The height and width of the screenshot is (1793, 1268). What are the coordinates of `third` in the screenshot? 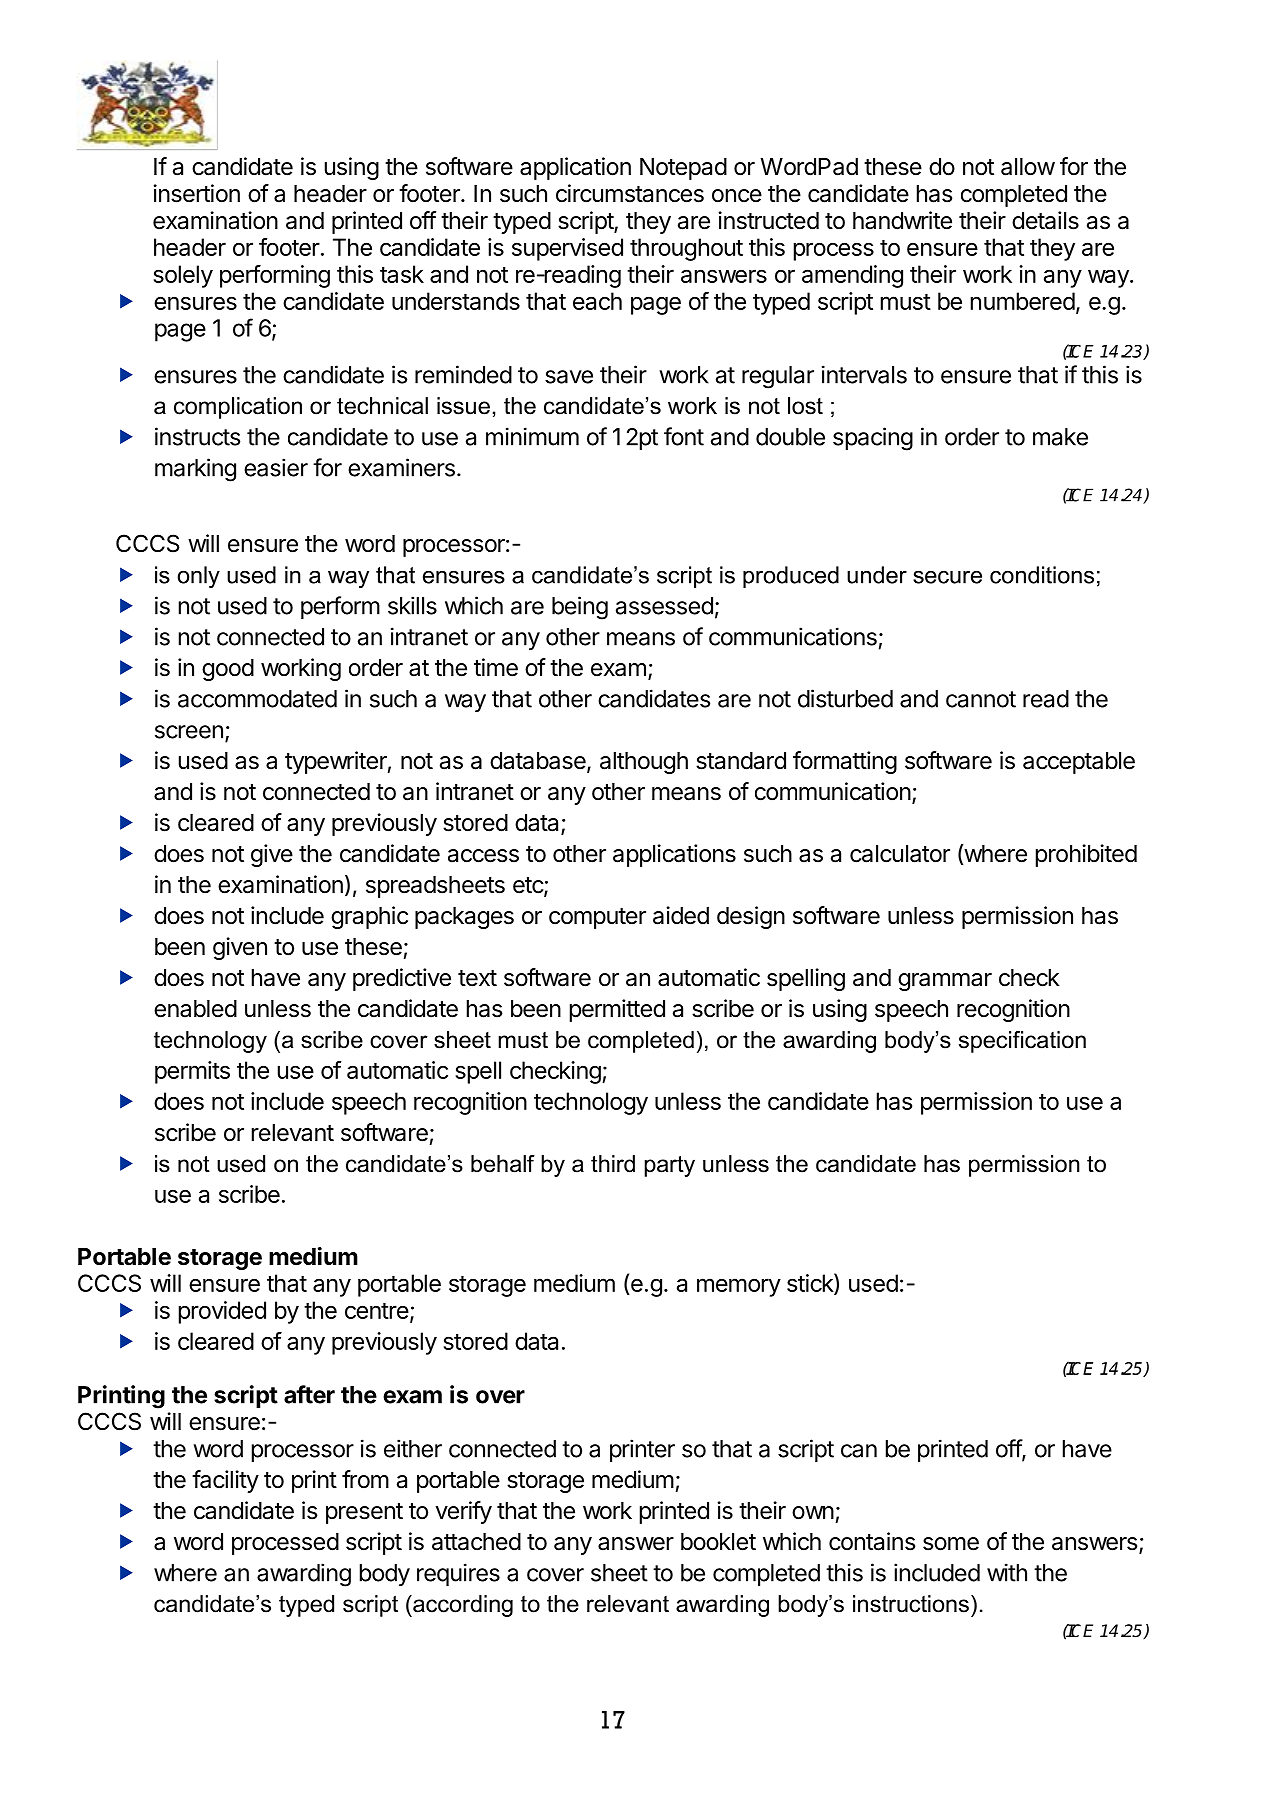 It's located at (613, 1164).
